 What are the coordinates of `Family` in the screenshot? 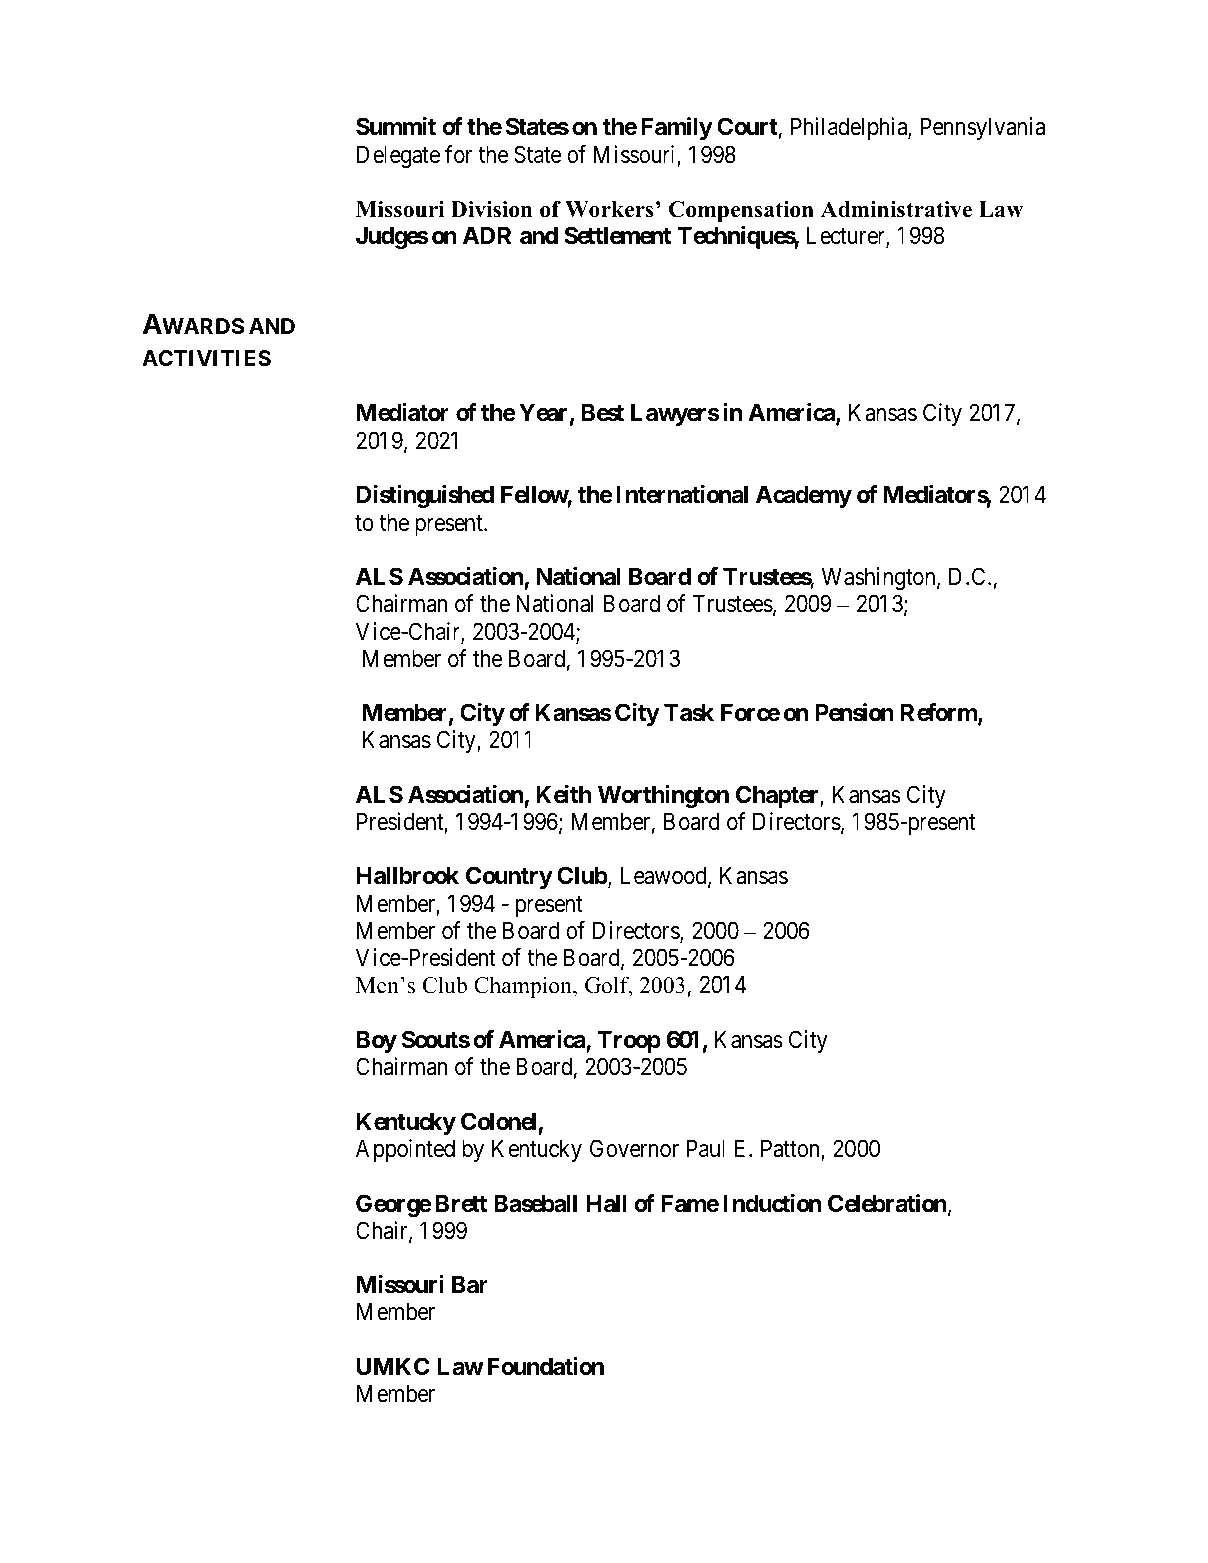 It's located at (677, 128).
